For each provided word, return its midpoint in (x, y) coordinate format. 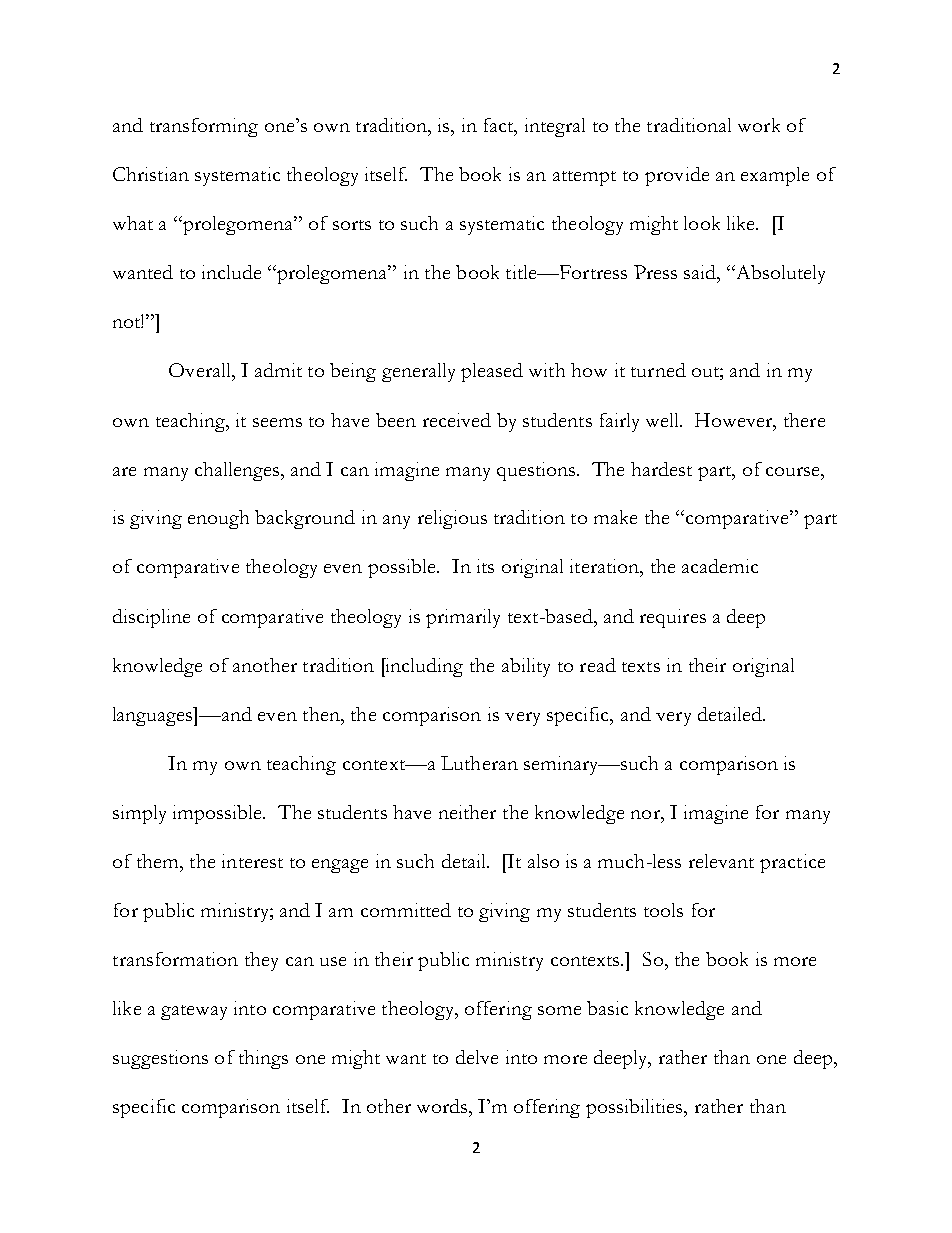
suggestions (160, 1059)
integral (555, 127)
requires (673, 618)
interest (252, 861)
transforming (204, 127)
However (735, 421)
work (759, 125)
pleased (492, 372)
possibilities (635, 1108)
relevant (721, 861)
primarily (463, 618)
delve (477, 1057)
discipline (151, 618)
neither (467, 812)
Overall (201, 370)
